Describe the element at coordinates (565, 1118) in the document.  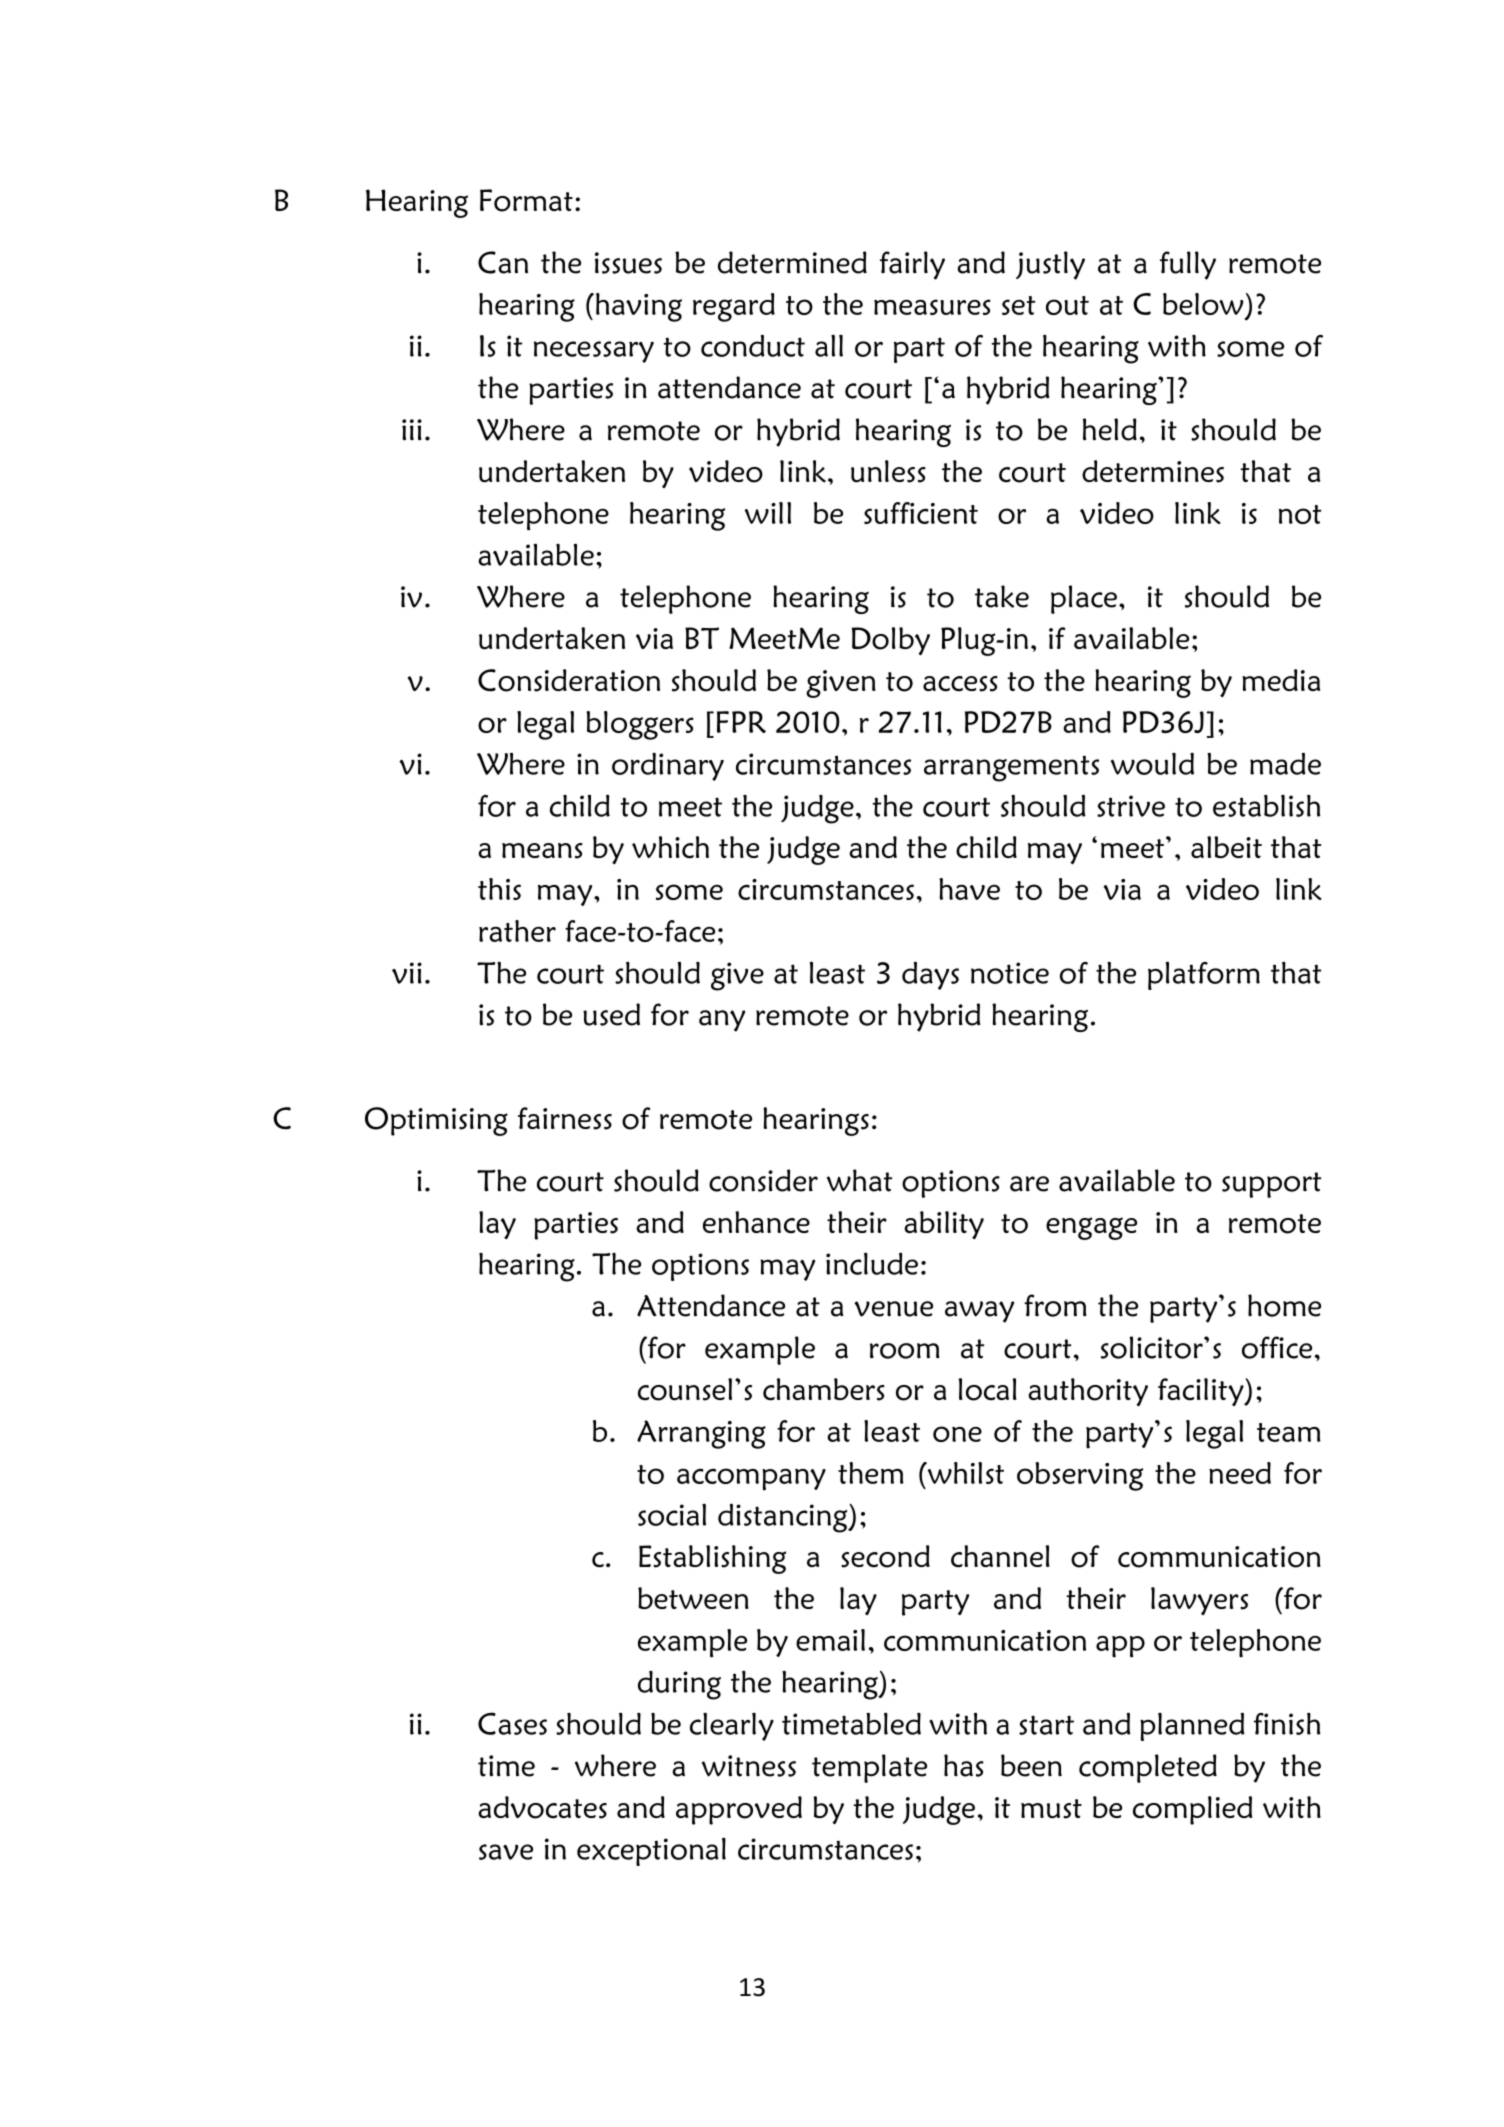
I see `fairness` at that location.
